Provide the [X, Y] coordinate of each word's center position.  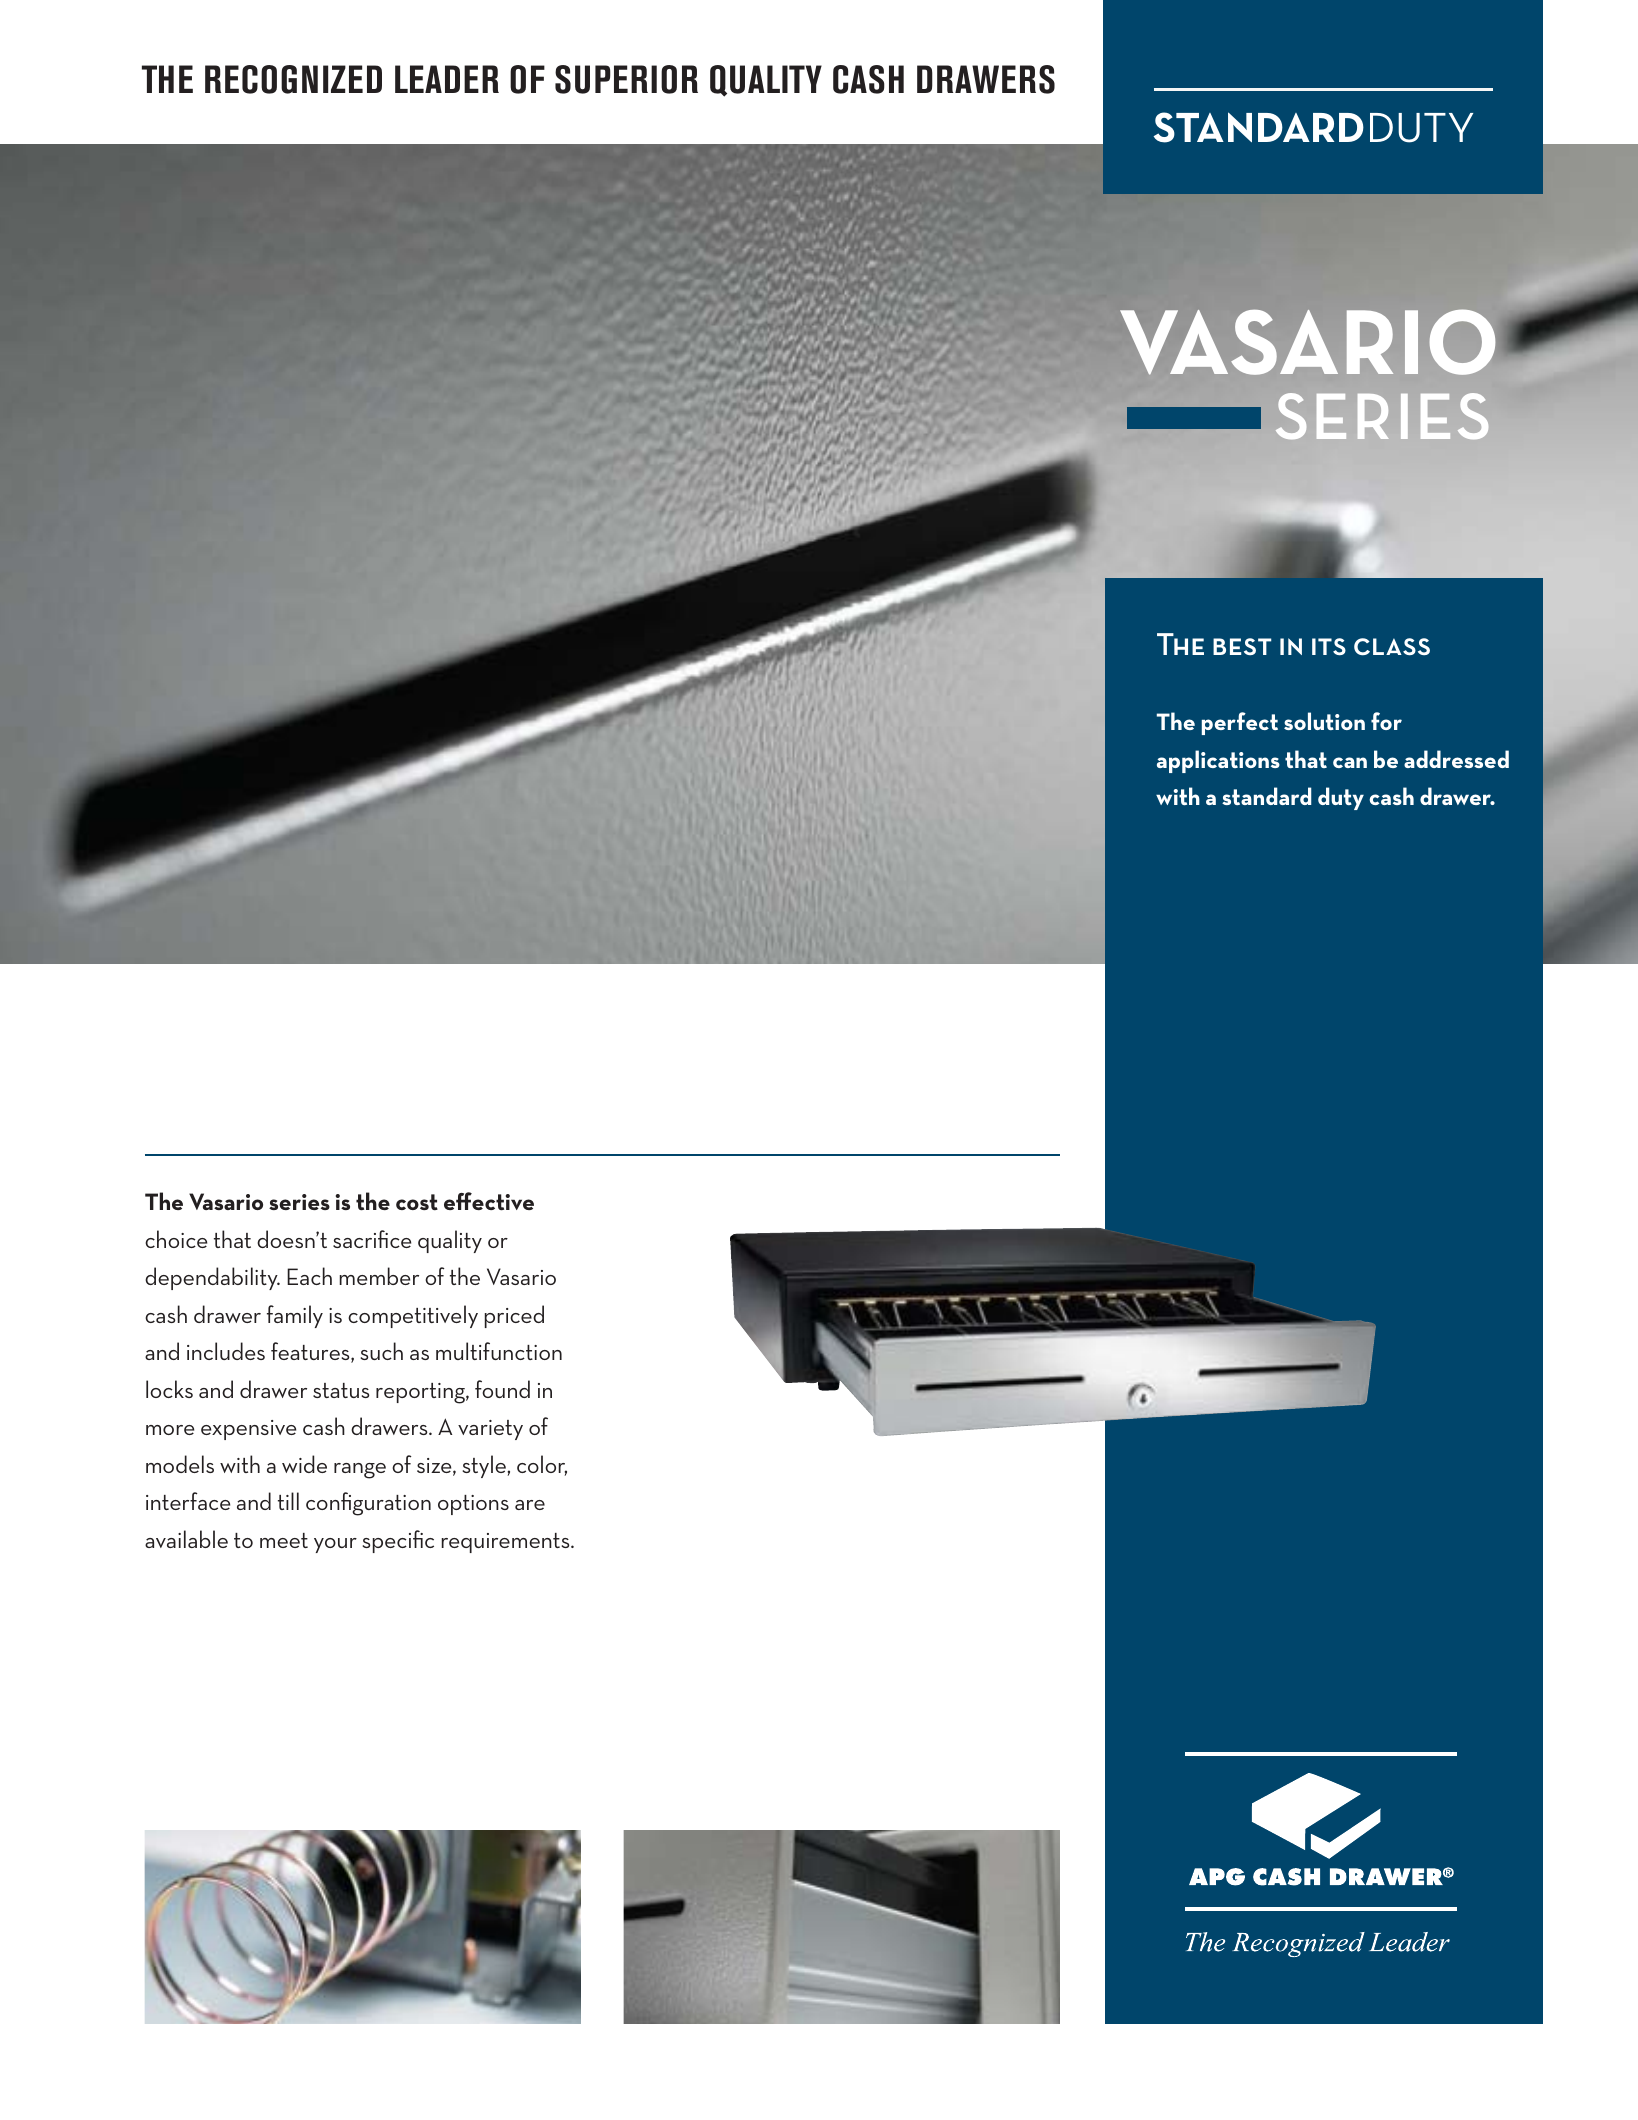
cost [417, 1202]
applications [1218, 761]
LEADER [447, 79]
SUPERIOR [626, 79]
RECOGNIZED [293, 79]
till [288, 1501]
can [1350, 762]
